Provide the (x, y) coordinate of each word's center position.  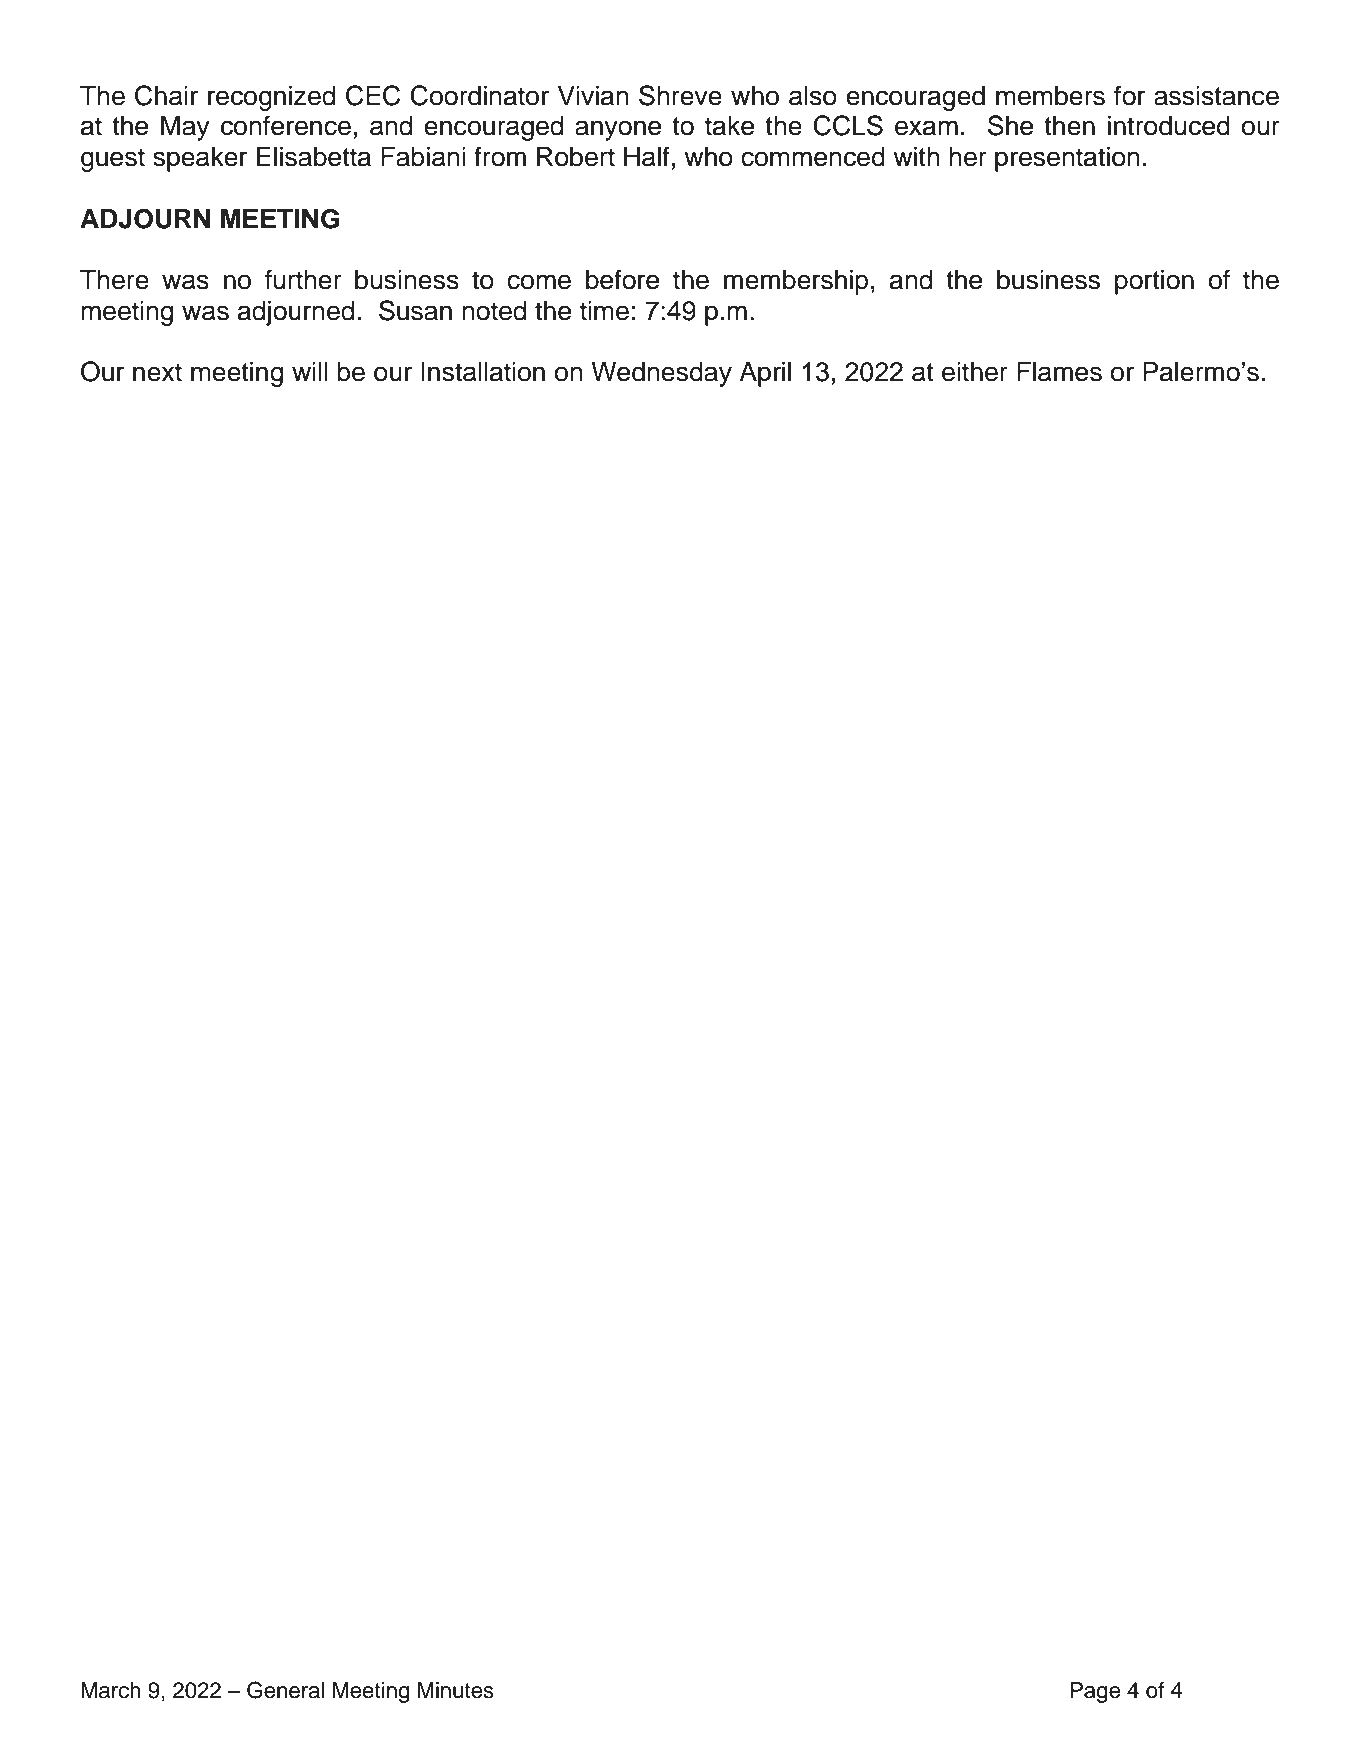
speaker (200, 159)
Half (647, 156)
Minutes (456, 1690)
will (310, 371)
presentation (1067, 159)
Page (1095, 1692)
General (285, 1690)
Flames (1059, 372)
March (111, 1690)
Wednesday (661, 374)
